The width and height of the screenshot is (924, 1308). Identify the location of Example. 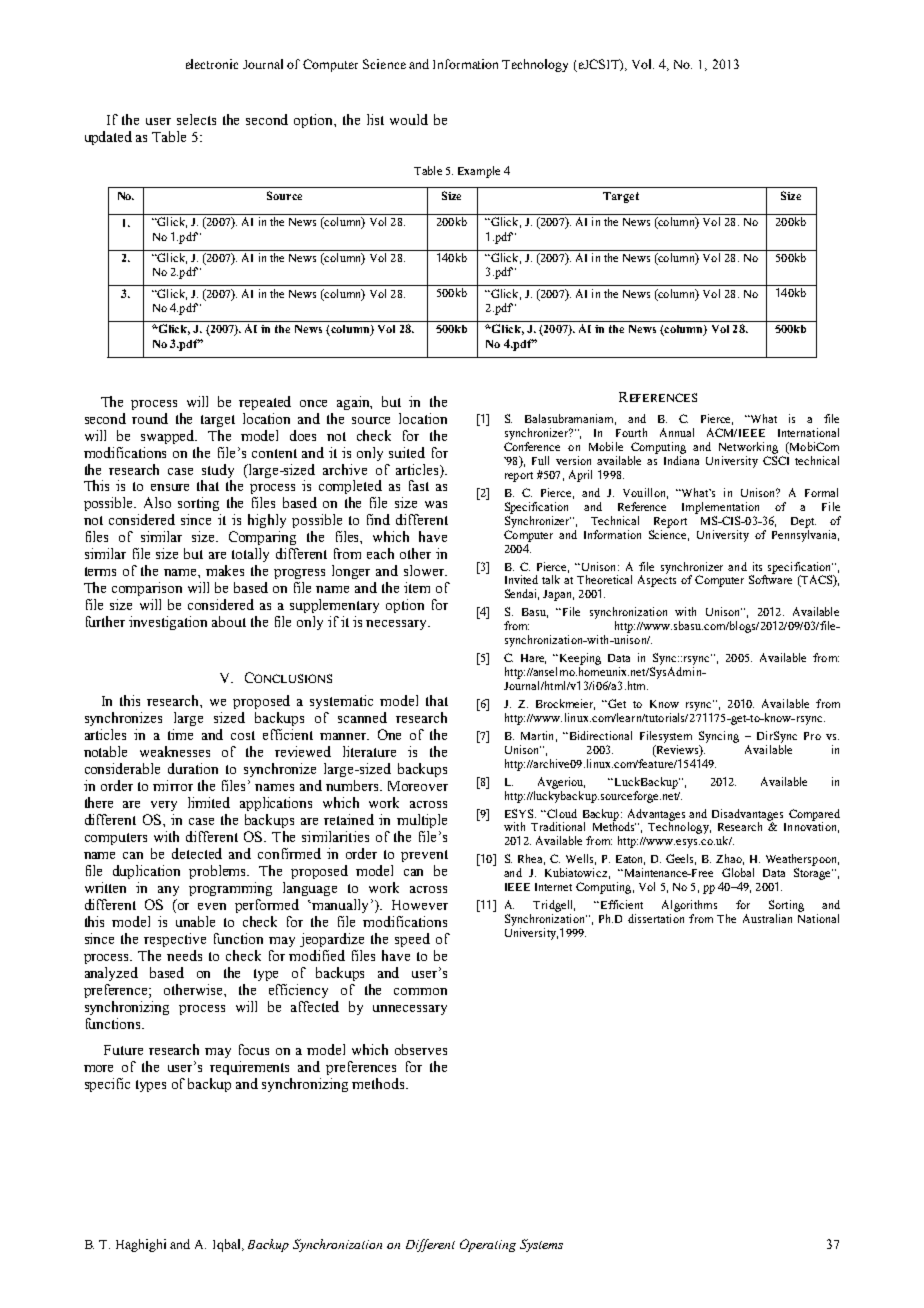
(479, 172).
